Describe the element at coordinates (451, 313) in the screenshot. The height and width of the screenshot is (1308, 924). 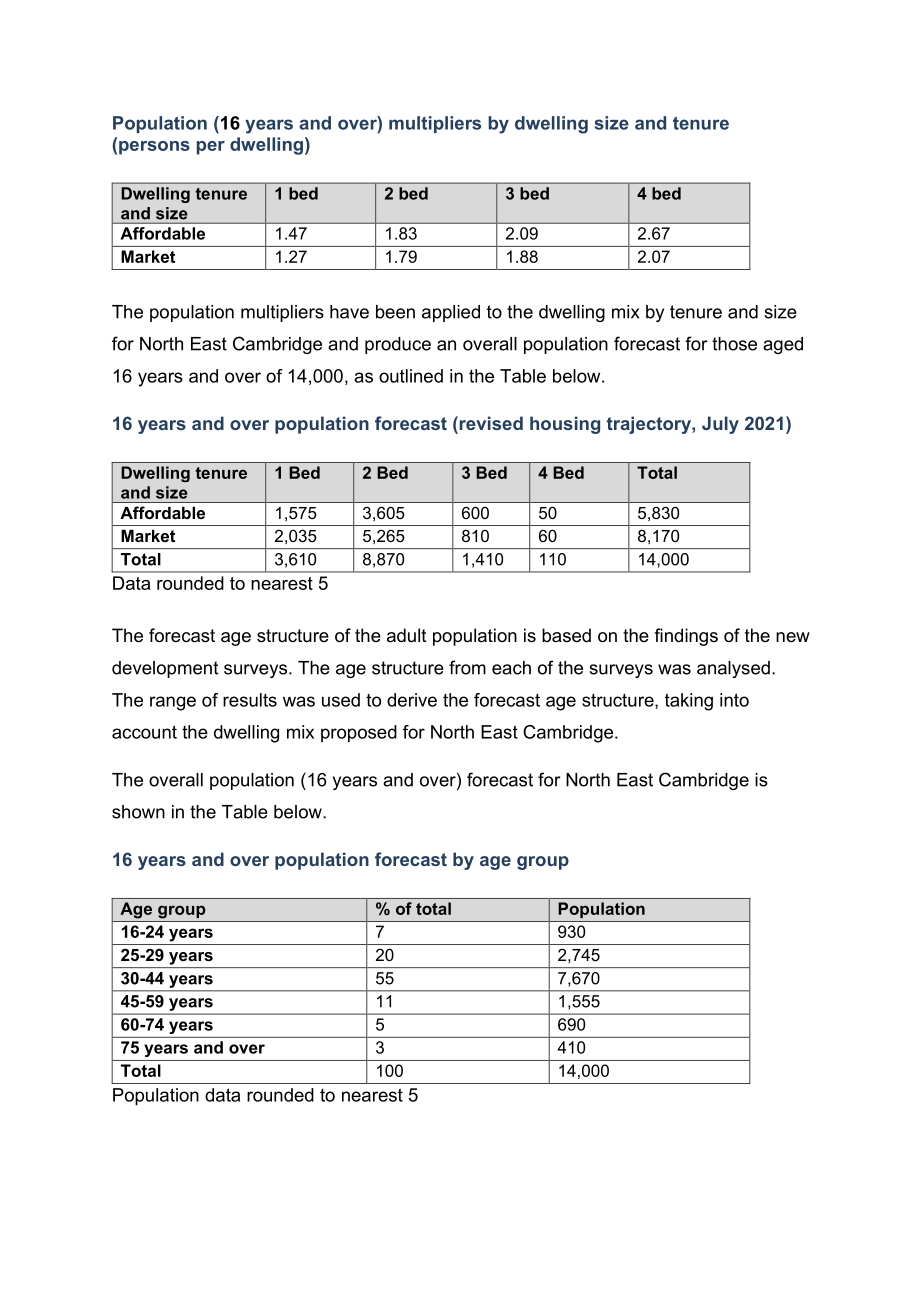
I see `applied` at that location.
